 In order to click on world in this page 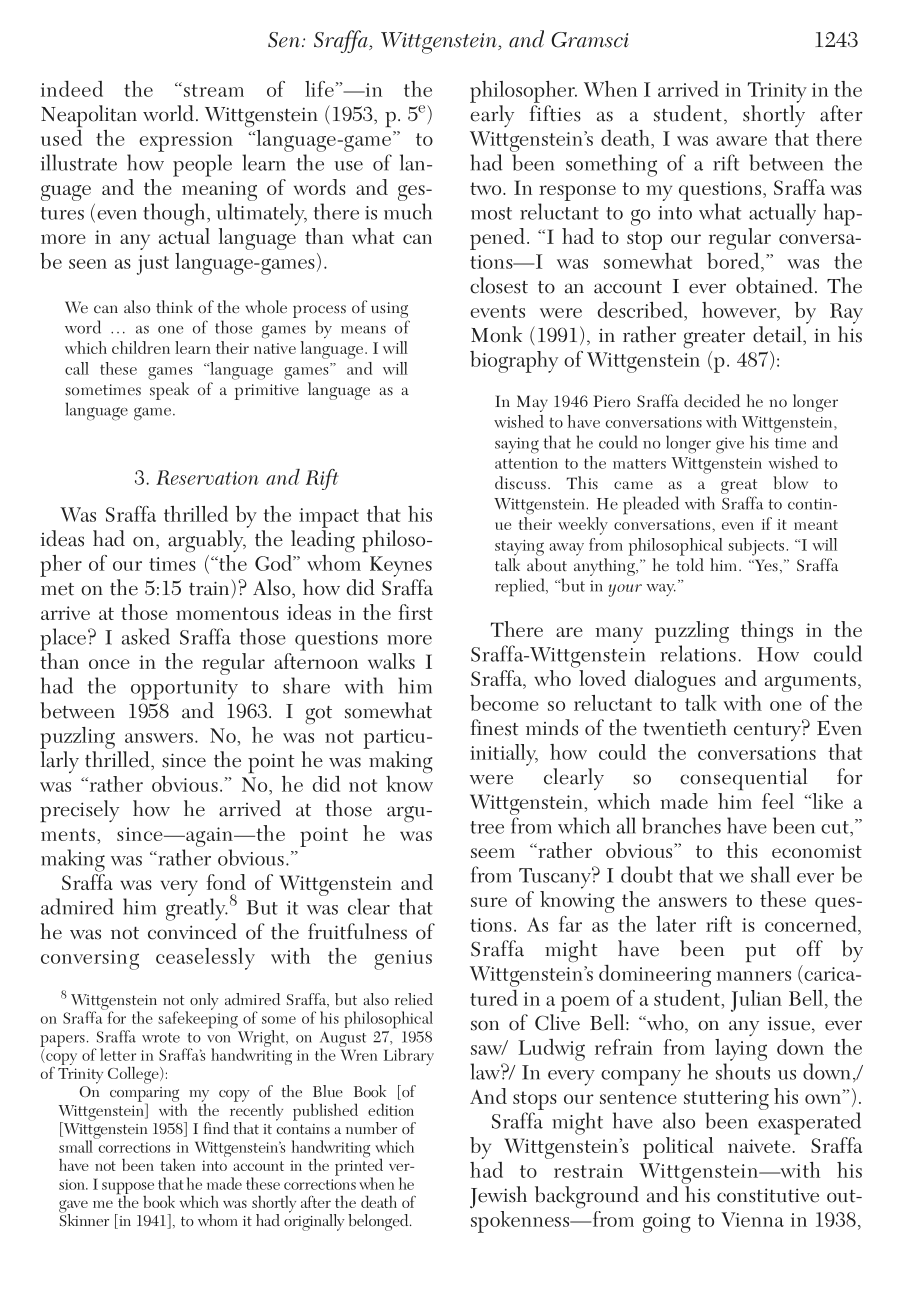, I will do `click(168, 113)`.
